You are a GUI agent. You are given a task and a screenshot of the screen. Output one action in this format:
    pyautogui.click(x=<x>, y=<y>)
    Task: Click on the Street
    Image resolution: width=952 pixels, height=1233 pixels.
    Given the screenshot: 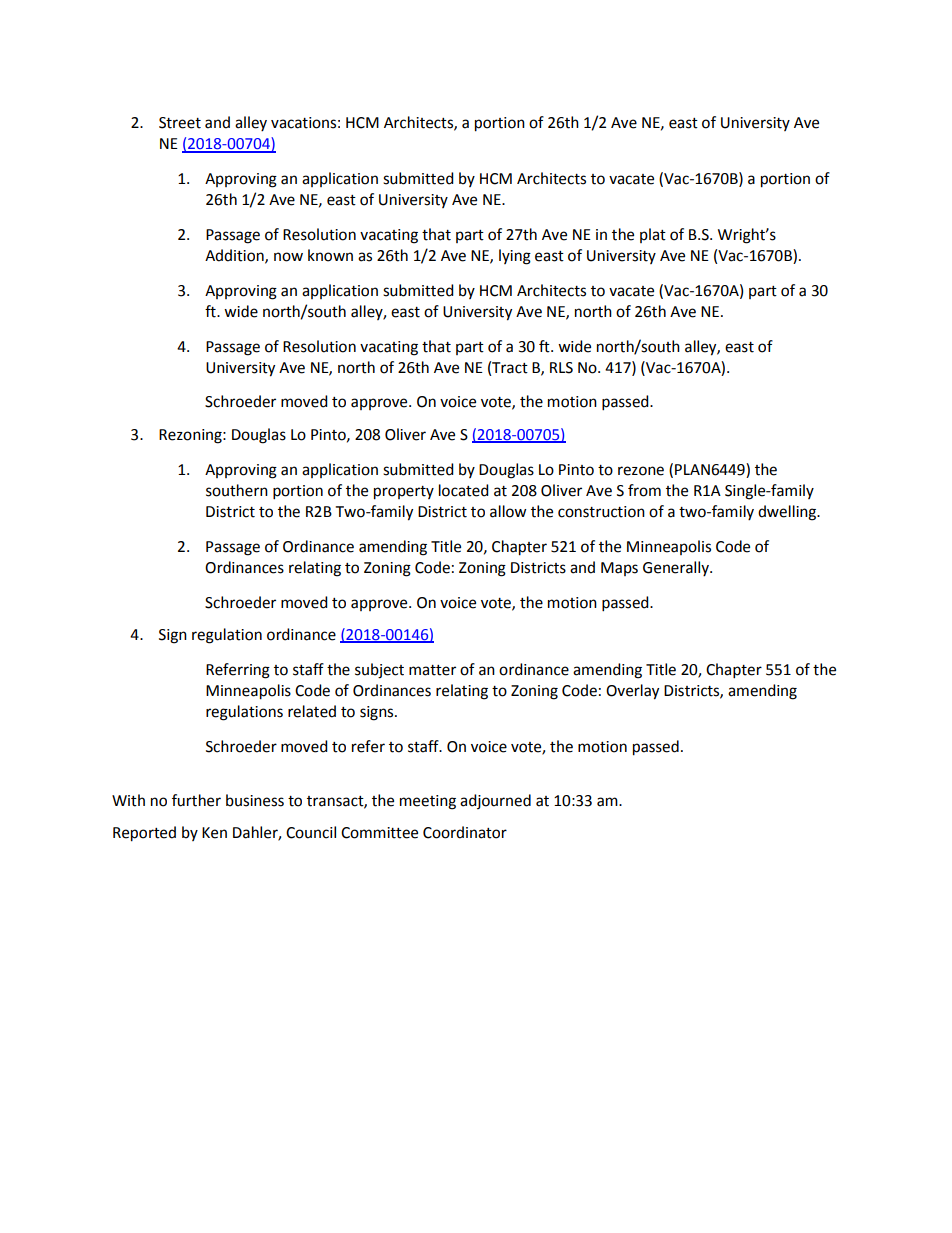 What is the action you would take?
    pyautogui.click(x=180, y=123)
